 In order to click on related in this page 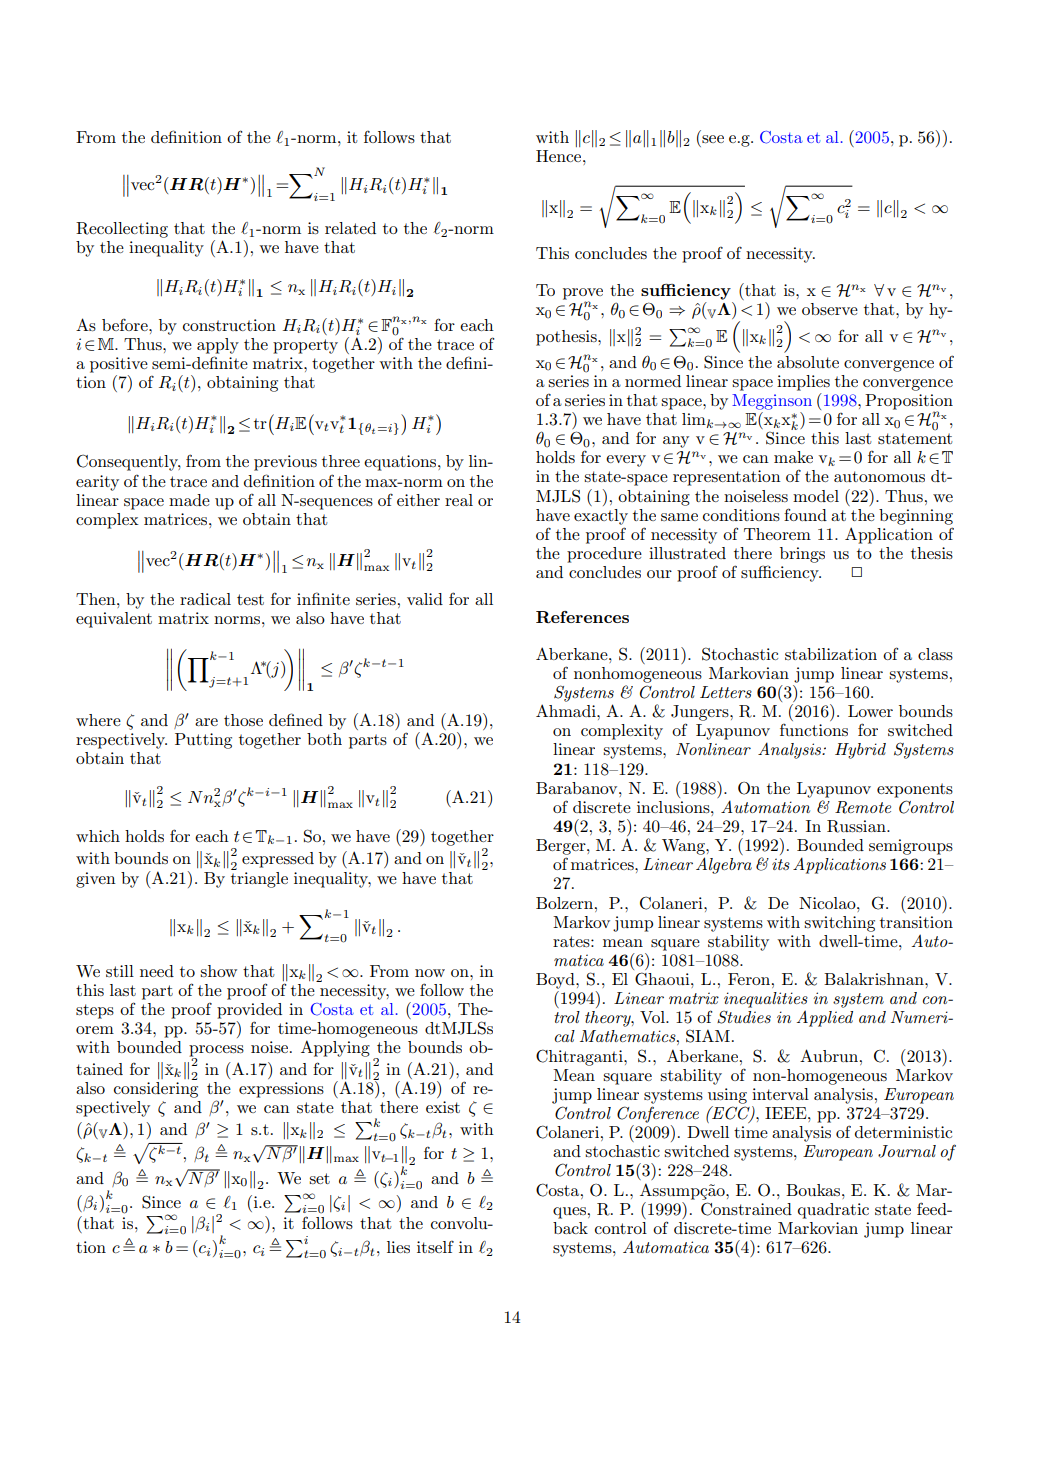, I will do `click(350, 228)`.
